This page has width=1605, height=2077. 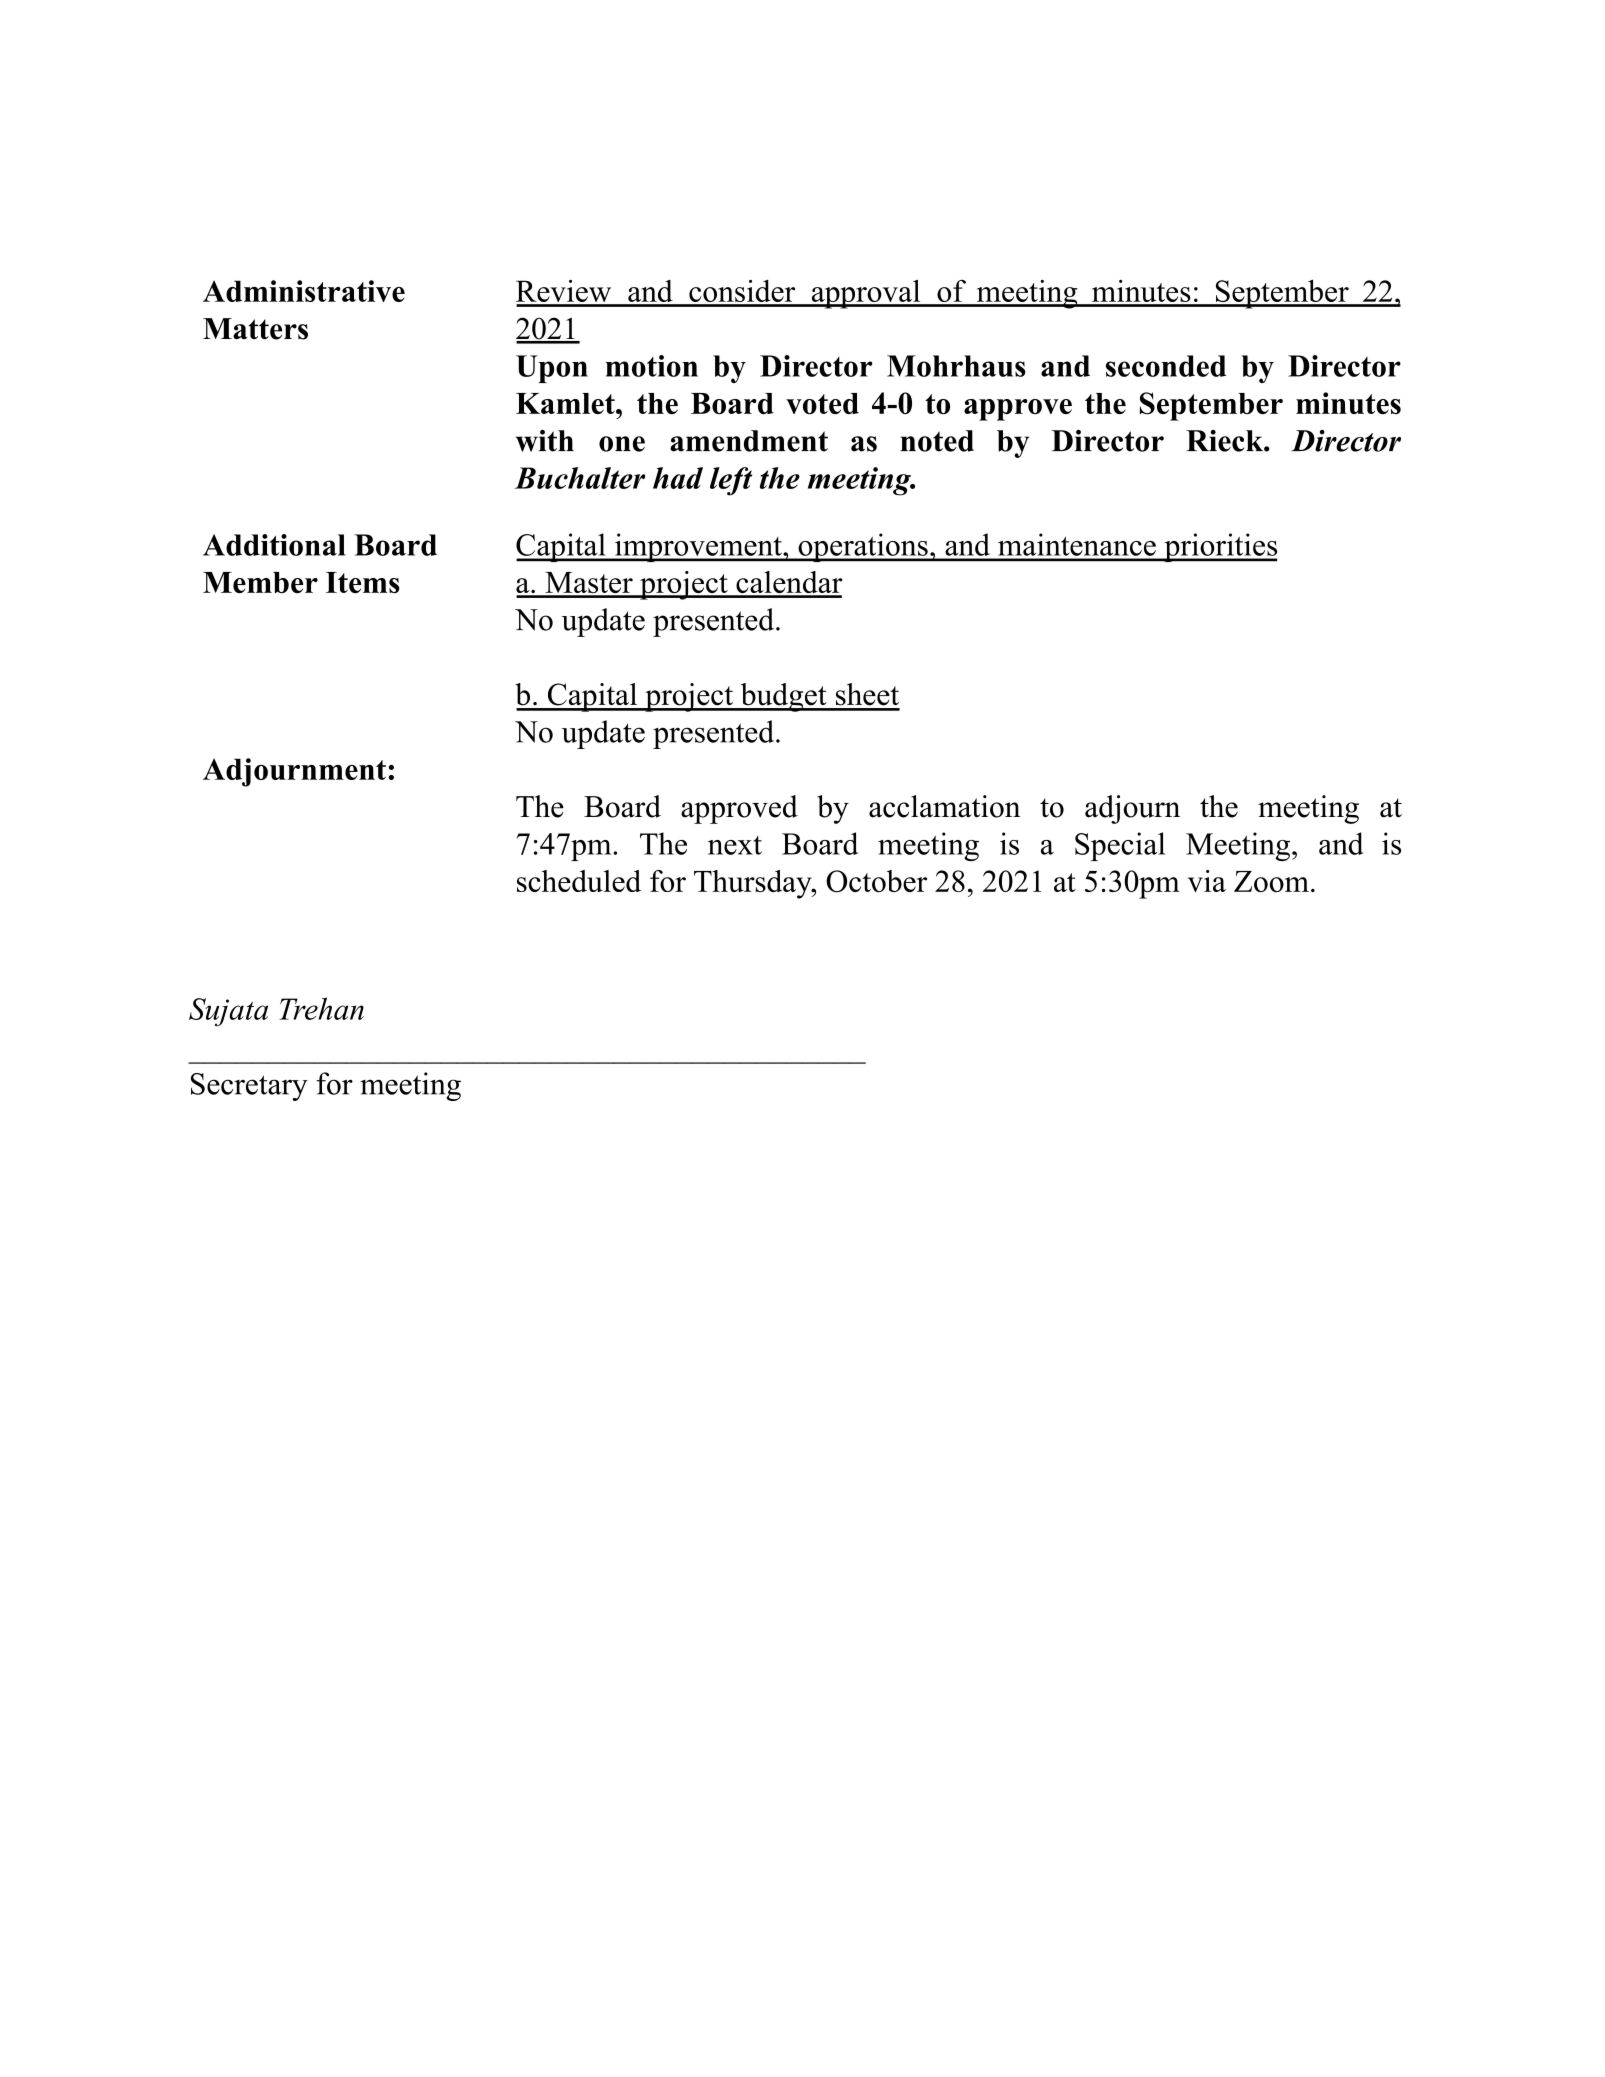 I want to click on Secretary, so click(x=249, y=1087).
